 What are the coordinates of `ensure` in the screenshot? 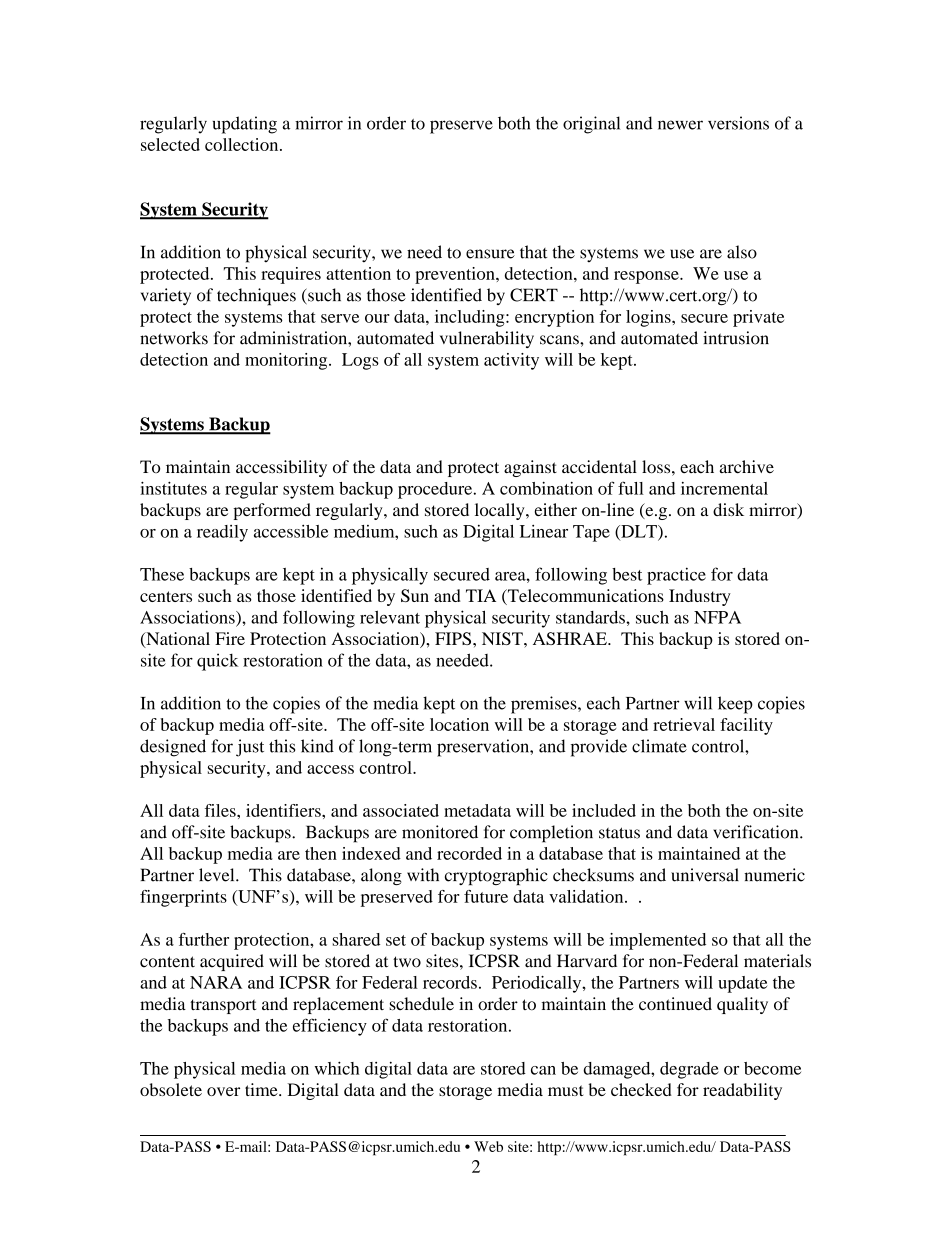 It's located at (490, 254).
